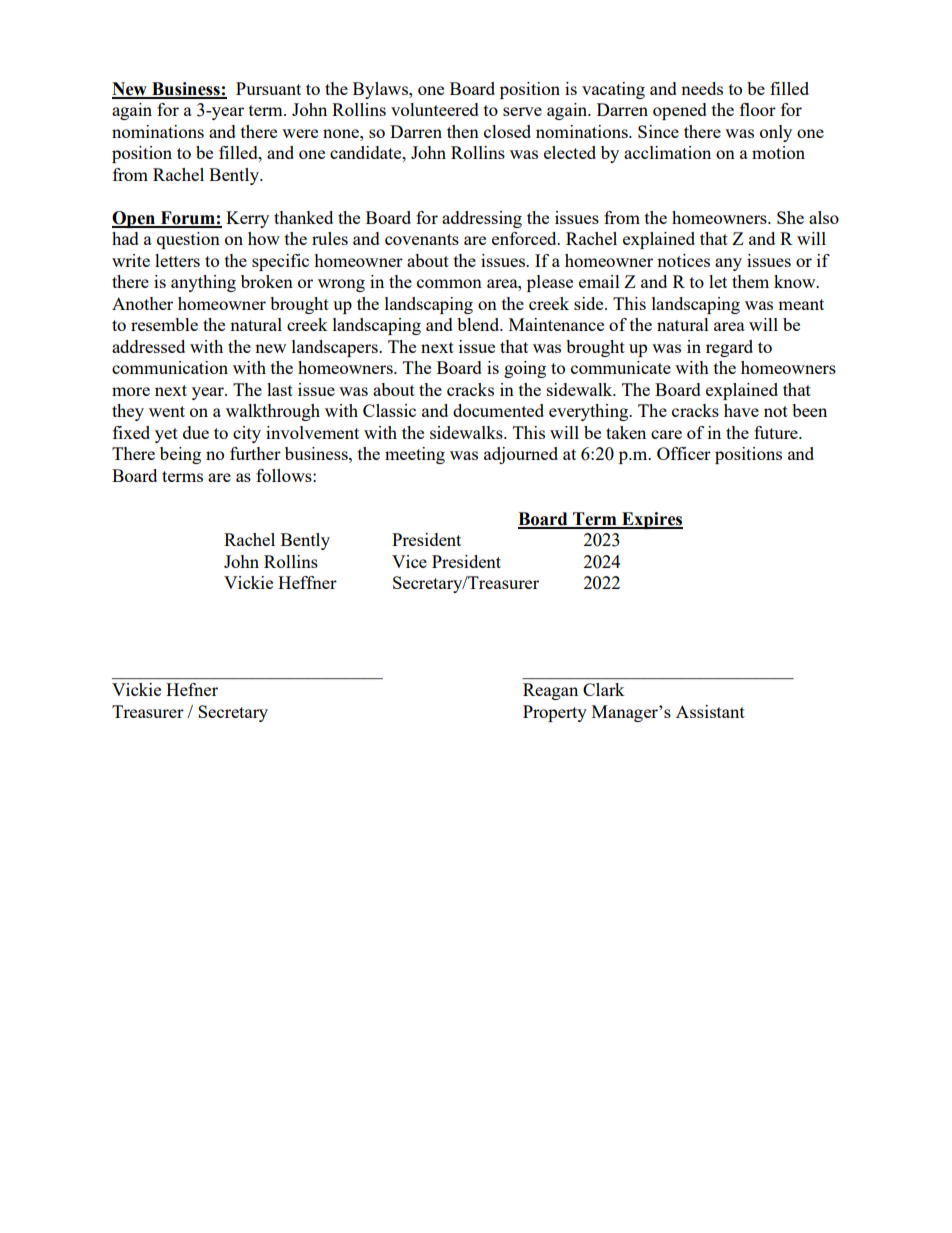  What do you see at coordinates (651, 520) in the image?
I see `Expires` at bounding box center [651, 520].
